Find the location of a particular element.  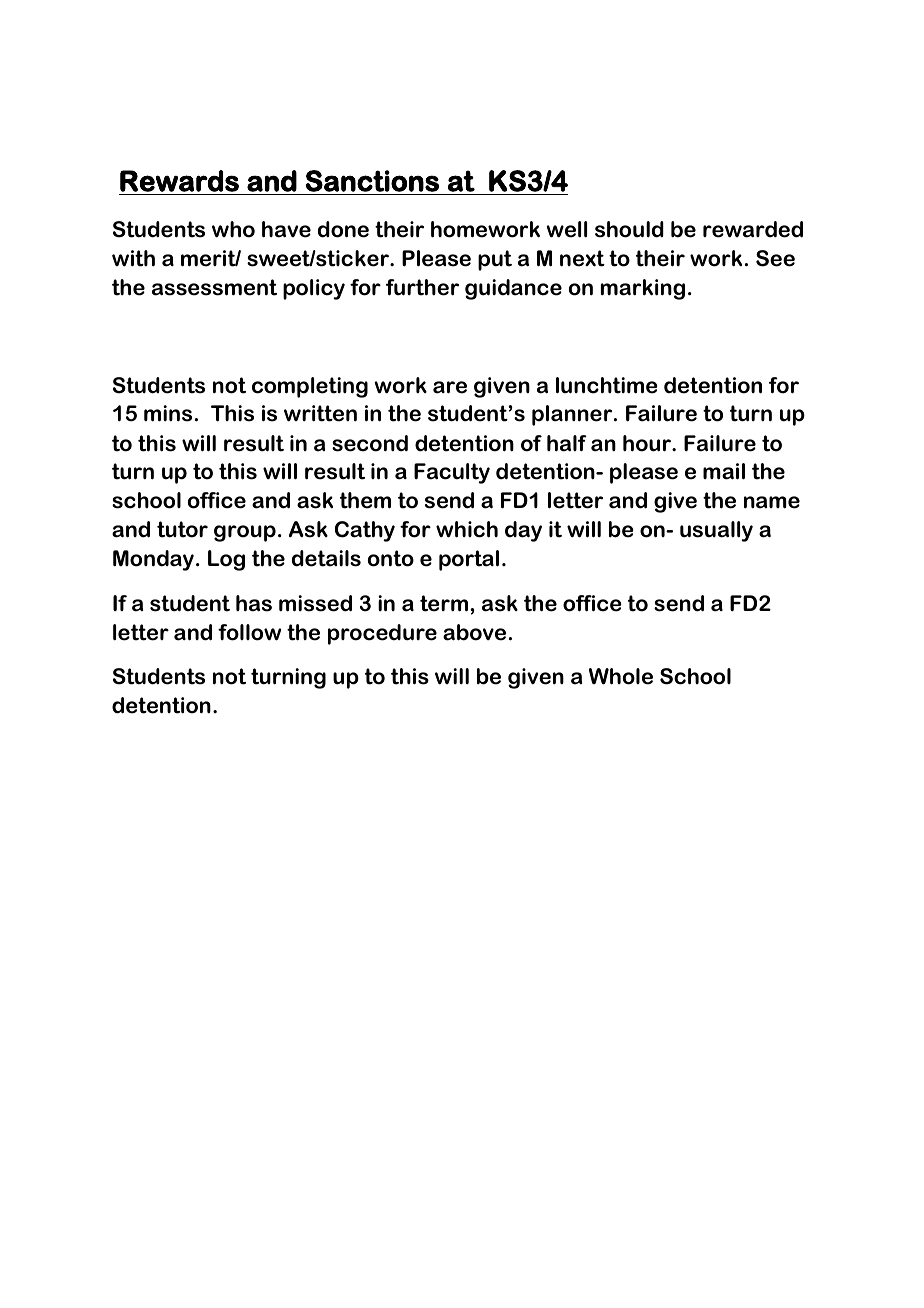

follow is located at coordinates (249, 632).
